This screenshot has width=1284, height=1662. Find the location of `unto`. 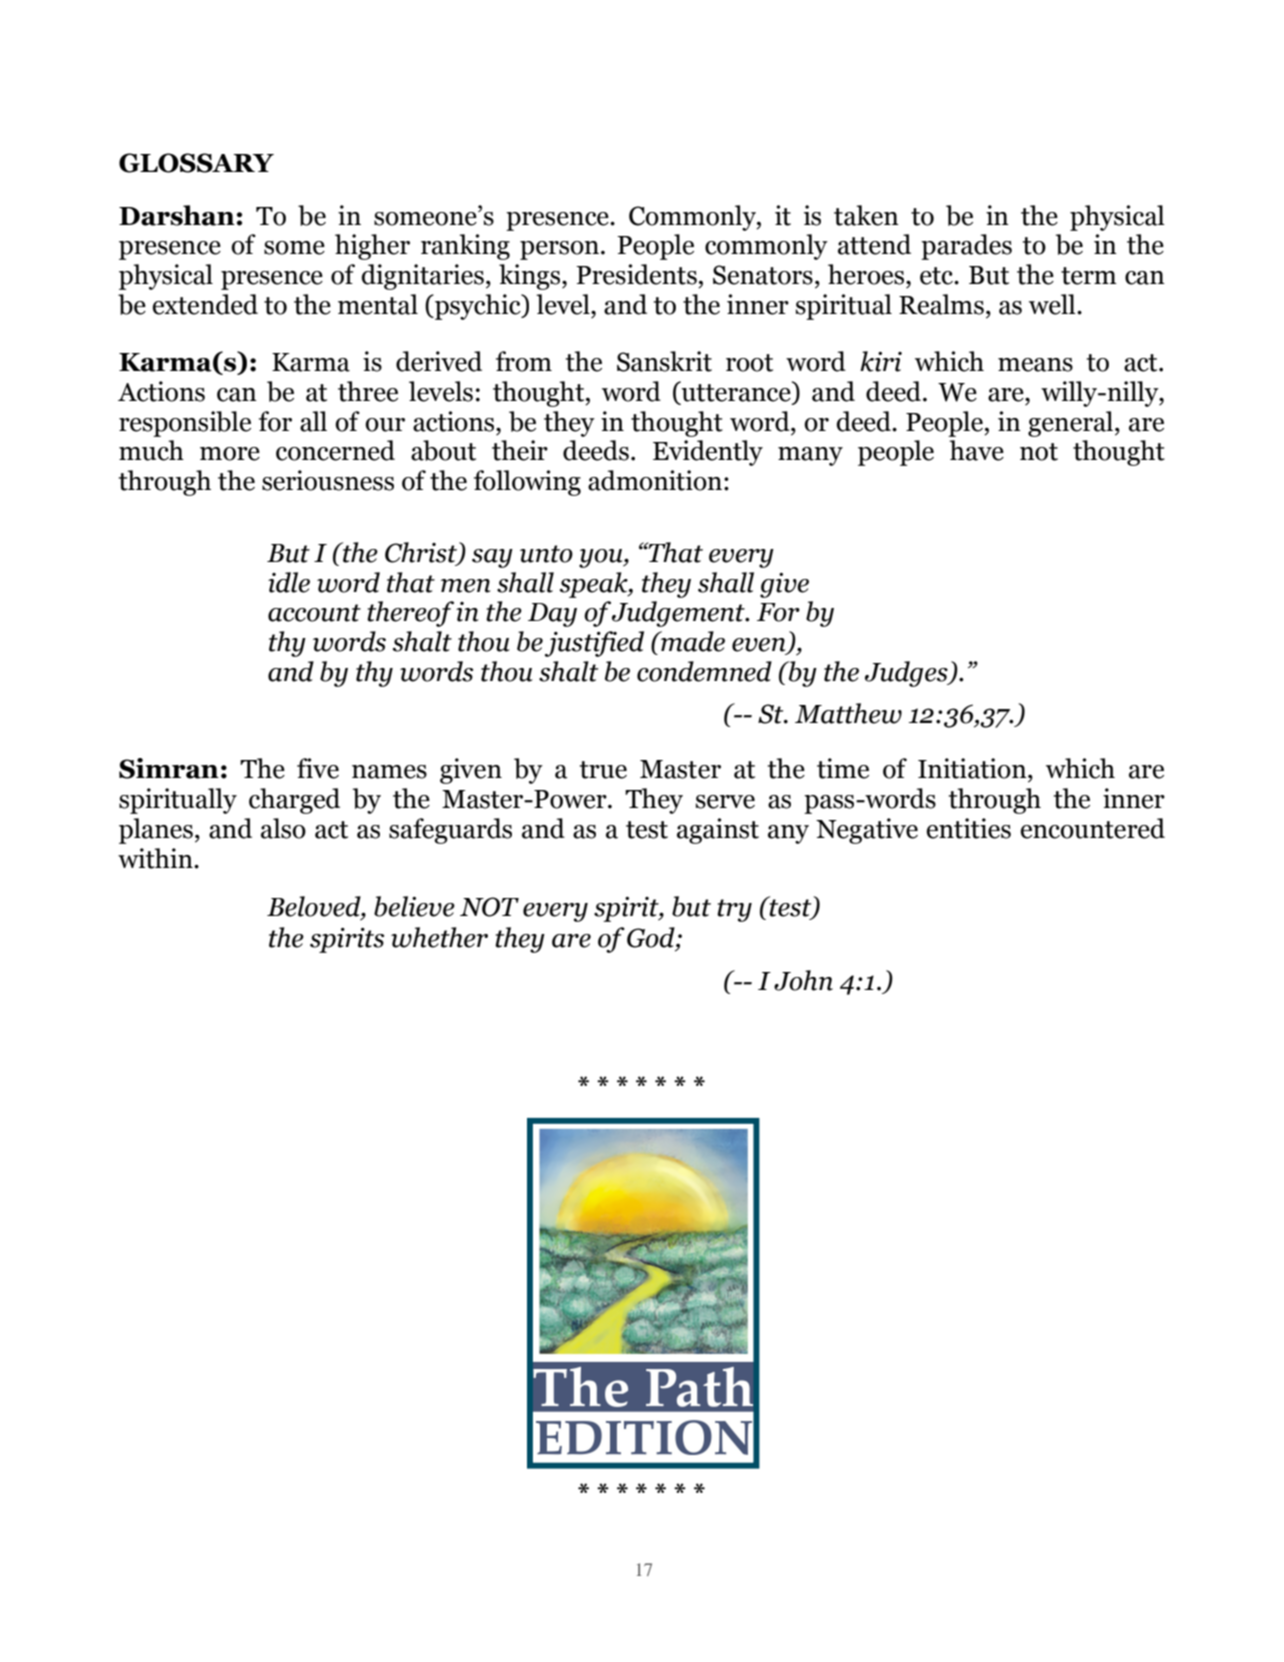

unto is located at coordinates (546, 554).
